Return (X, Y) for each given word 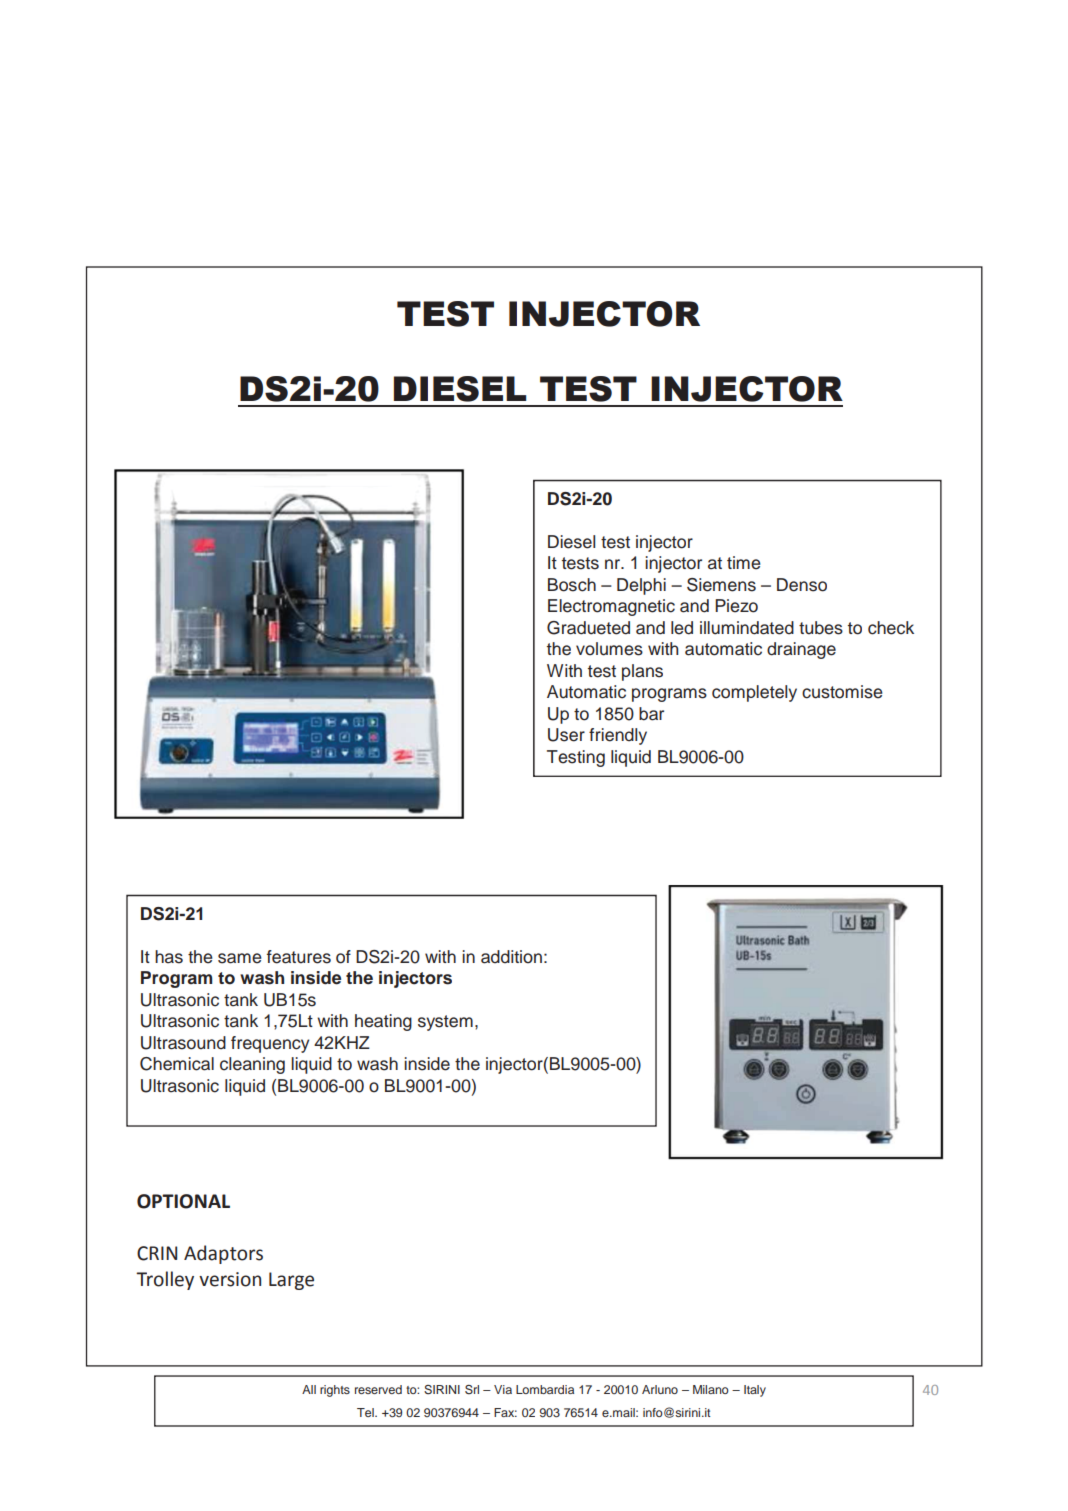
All (309, 1389)
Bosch (572, 585)
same (240, 958)
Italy (755, 1391)
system (445, 1023)
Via (503, 1389)
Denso (802, 585)
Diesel (571, 542)
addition (511, 957)
